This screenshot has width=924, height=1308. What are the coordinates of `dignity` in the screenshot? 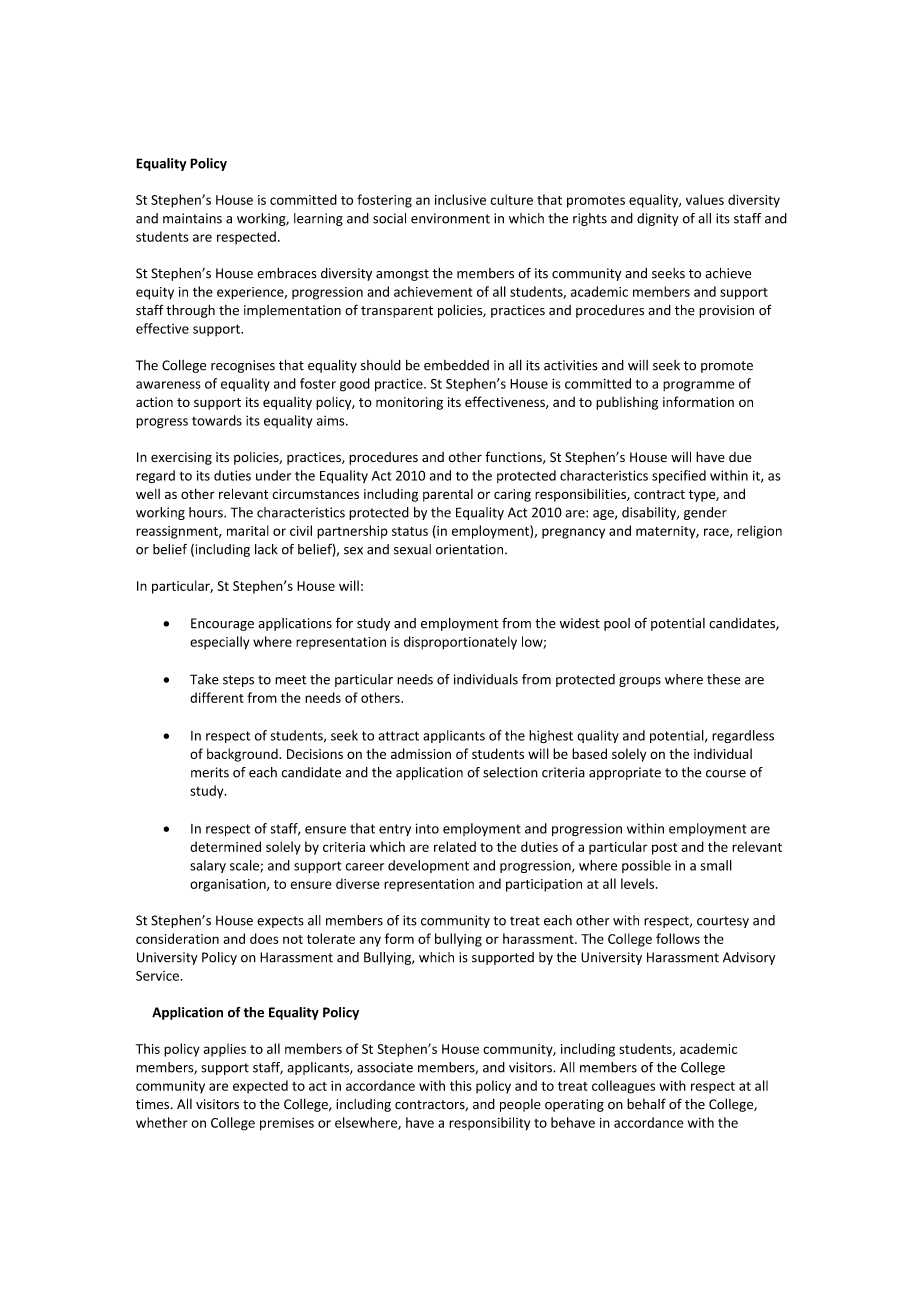 It's located at (658, 219).
